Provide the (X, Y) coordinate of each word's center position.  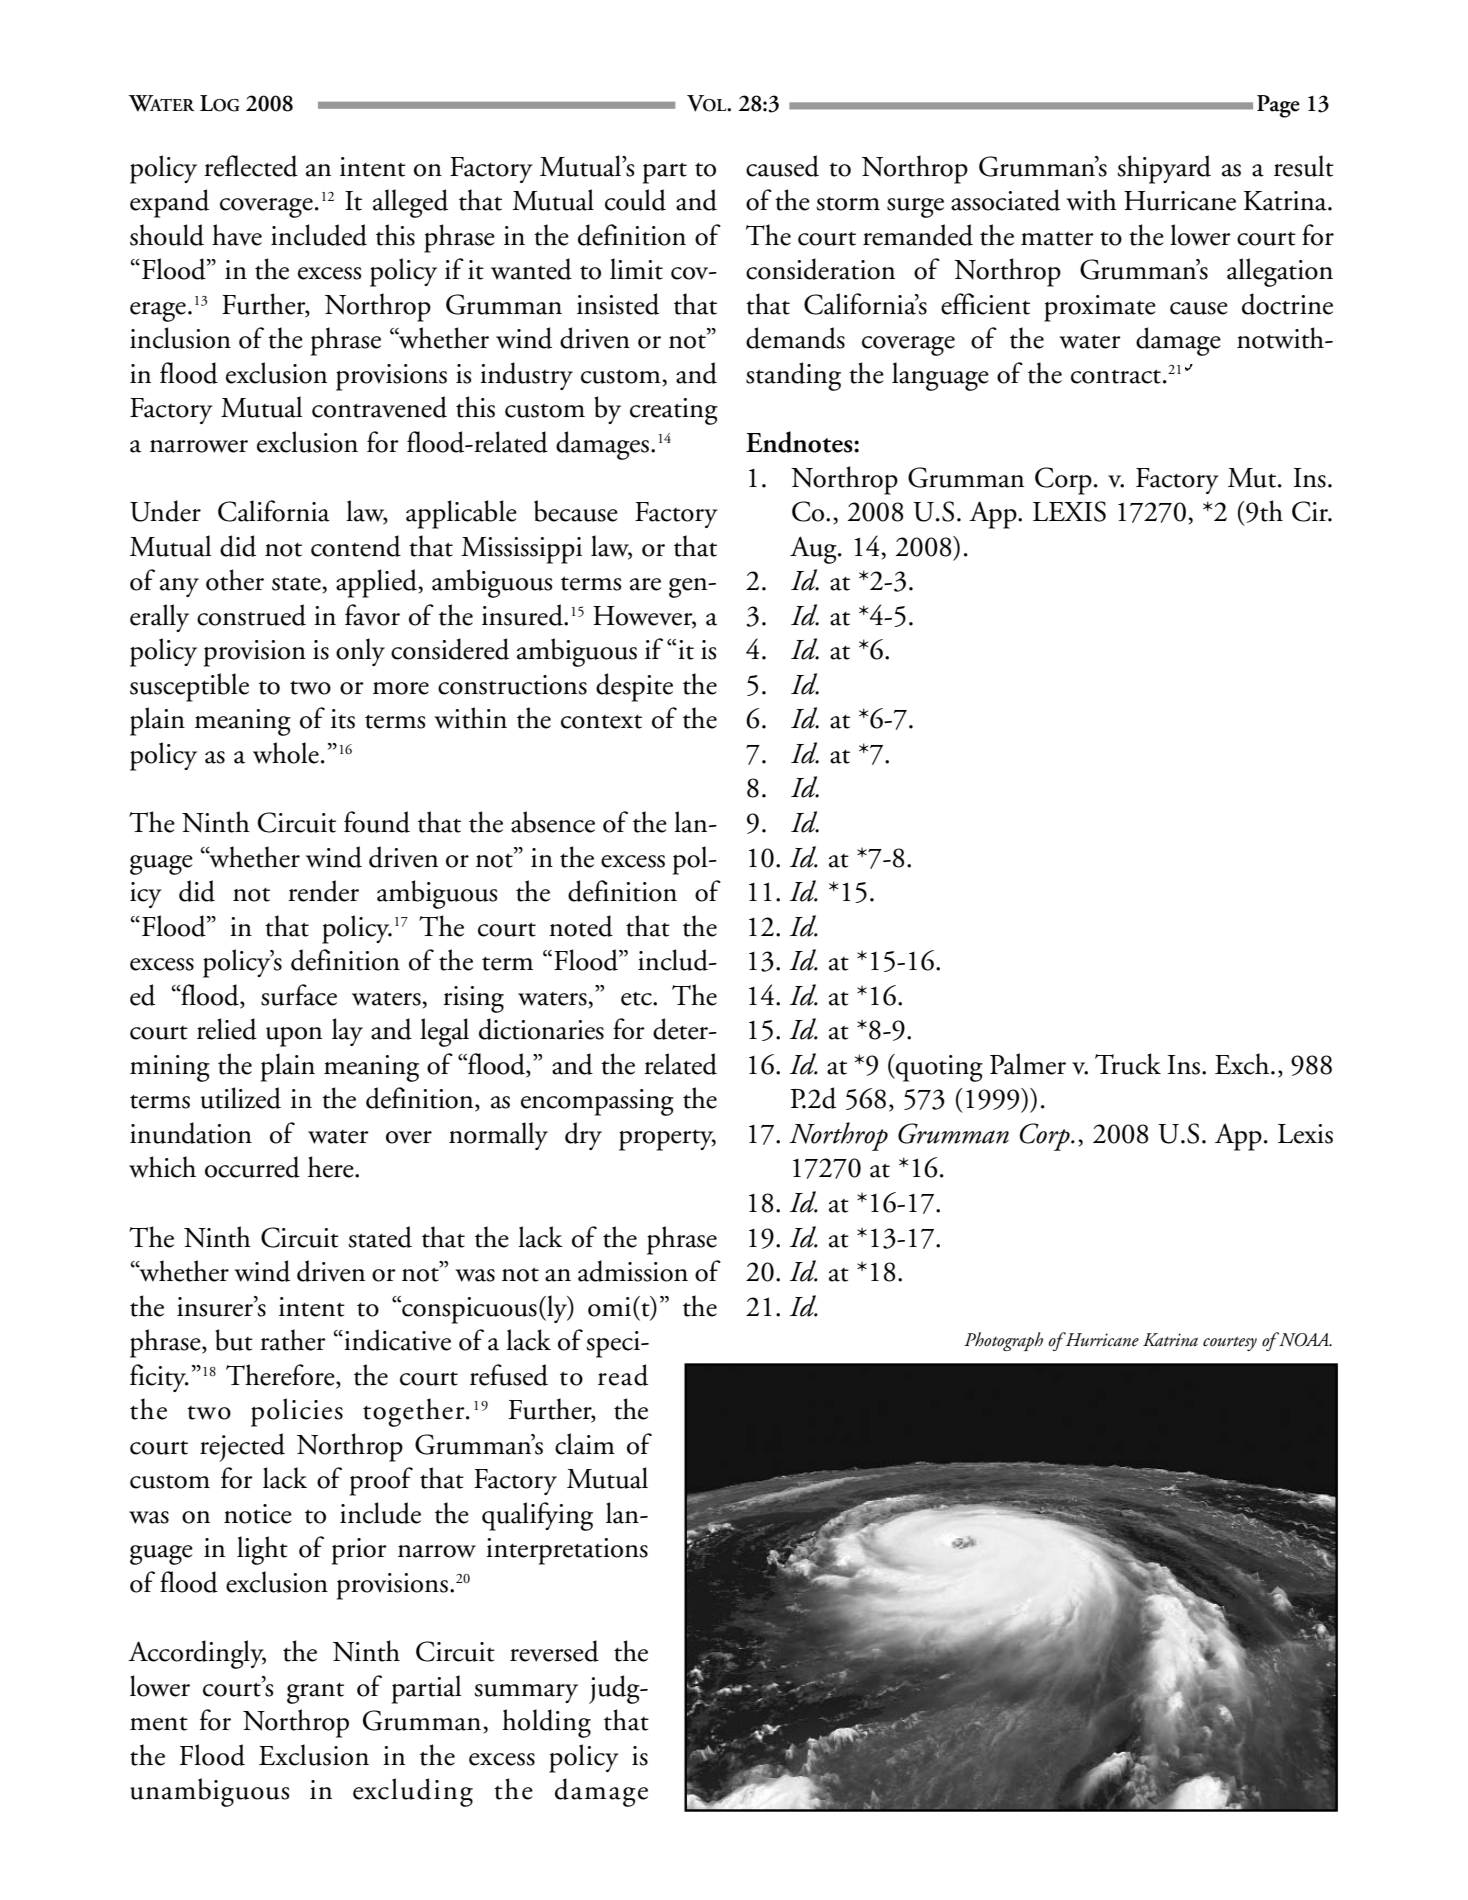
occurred (252, 1167)
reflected (251, 166)
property (667, 1140)
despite (634, 687)
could (635, 200)
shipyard (1164, 169)
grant (315, 1693)
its (343, 719)
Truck (1128, 1064)
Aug (814, 550)
